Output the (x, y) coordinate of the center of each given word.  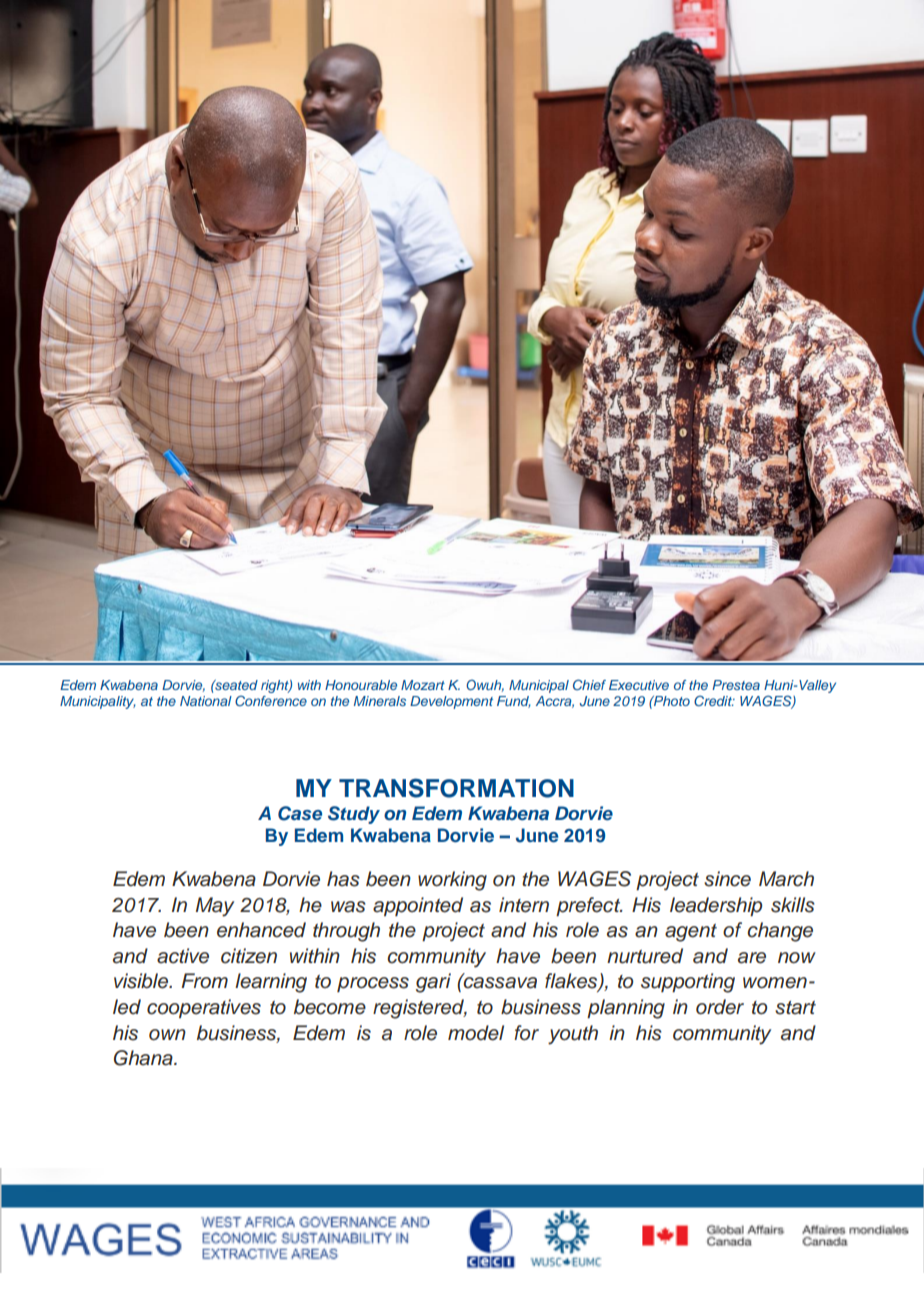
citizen (249, 956)
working (452, 881)
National (206, 701)
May (215, 907)
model (476, 1033)
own (167, 1035)
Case (300, 813)
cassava (499, 982)
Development (451, 702)
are (752, 958)
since (727, 879)
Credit (714, 700)
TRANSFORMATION (456, 788)
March (786, 879)
